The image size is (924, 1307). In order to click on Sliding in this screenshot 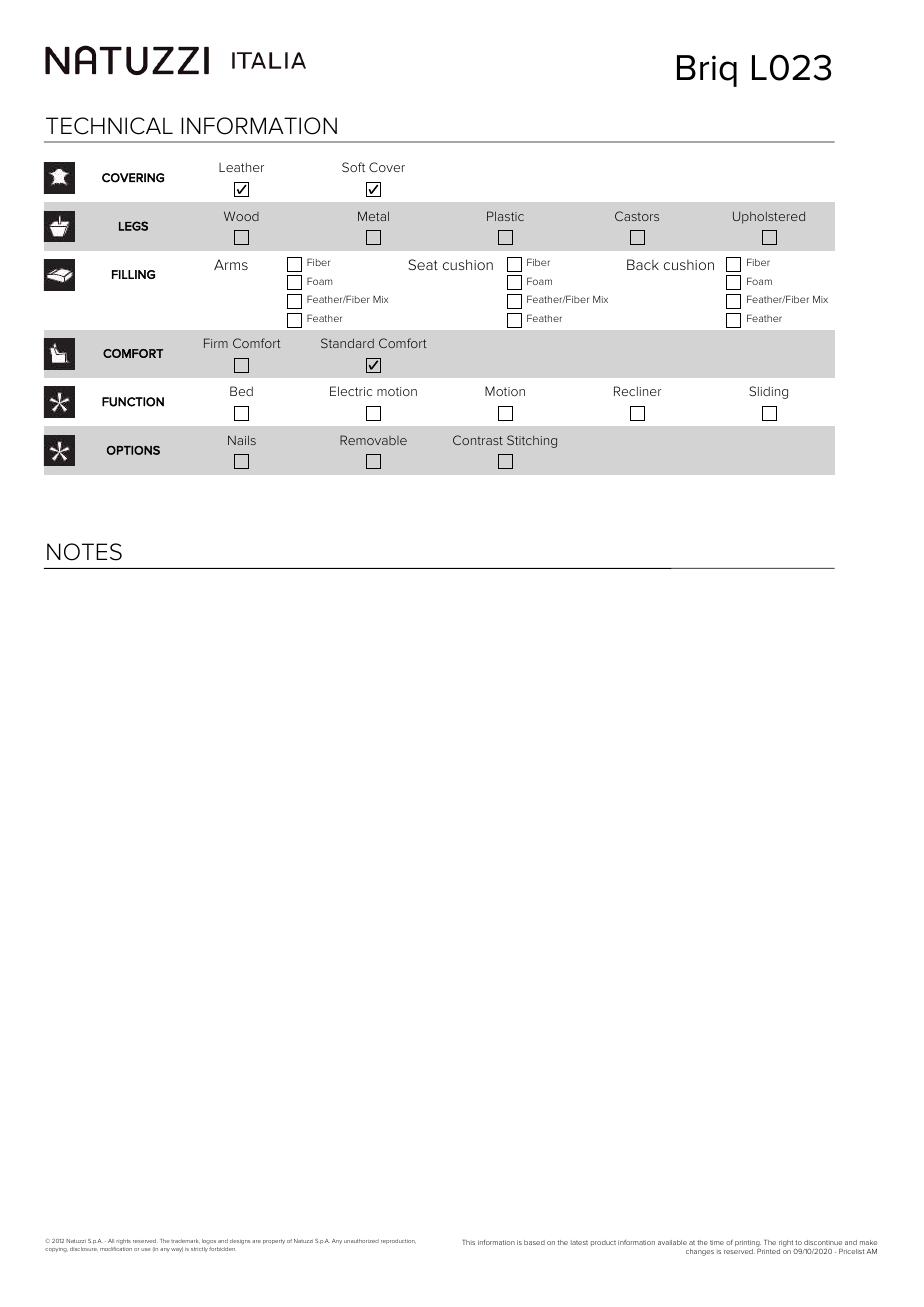, I will do `click(768, 392)`.
